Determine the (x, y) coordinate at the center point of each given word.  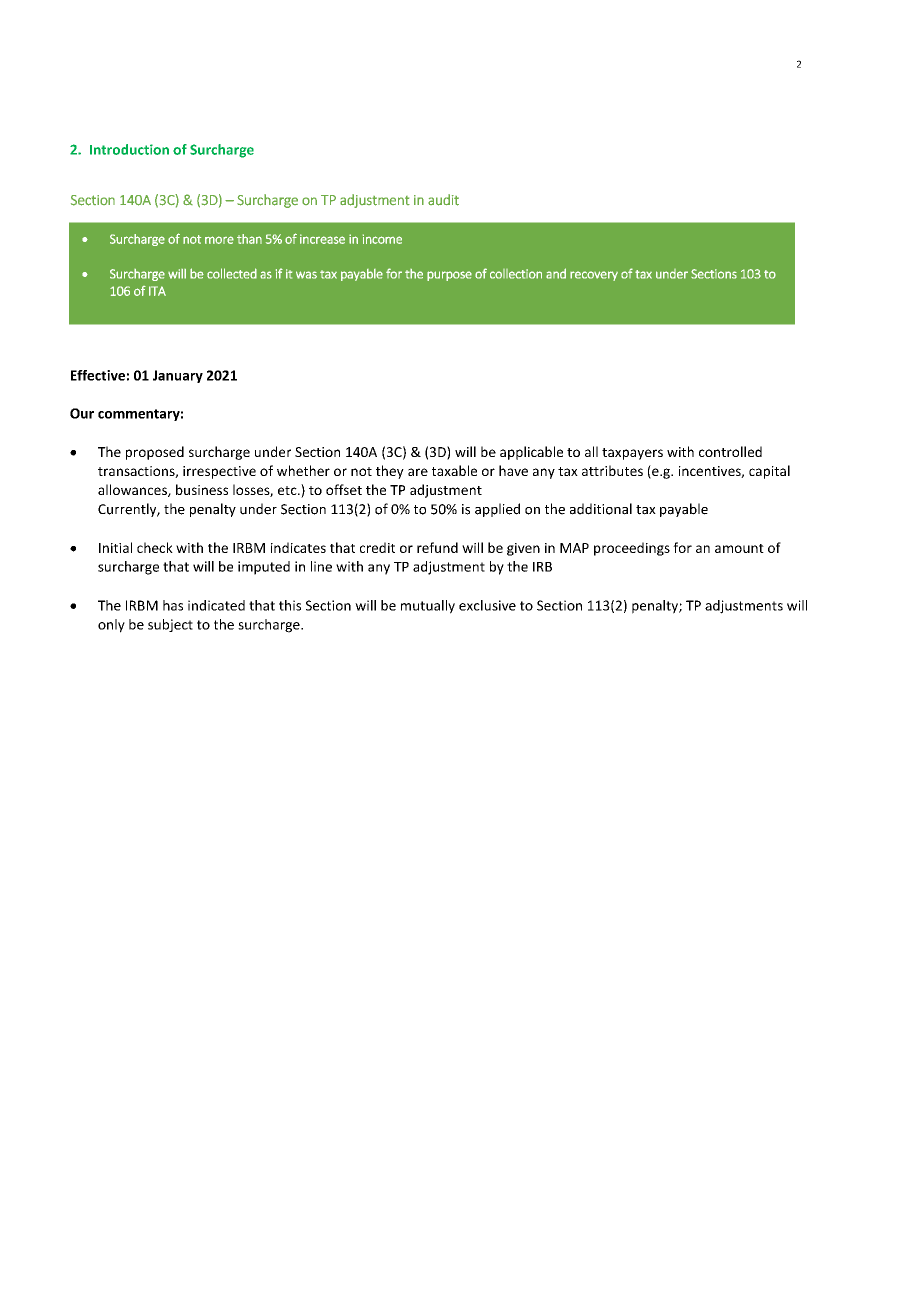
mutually (428, 607)
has (173, 605)
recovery (594, 276)
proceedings (632, 549)
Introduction (129, 149)
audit (443, 200)
